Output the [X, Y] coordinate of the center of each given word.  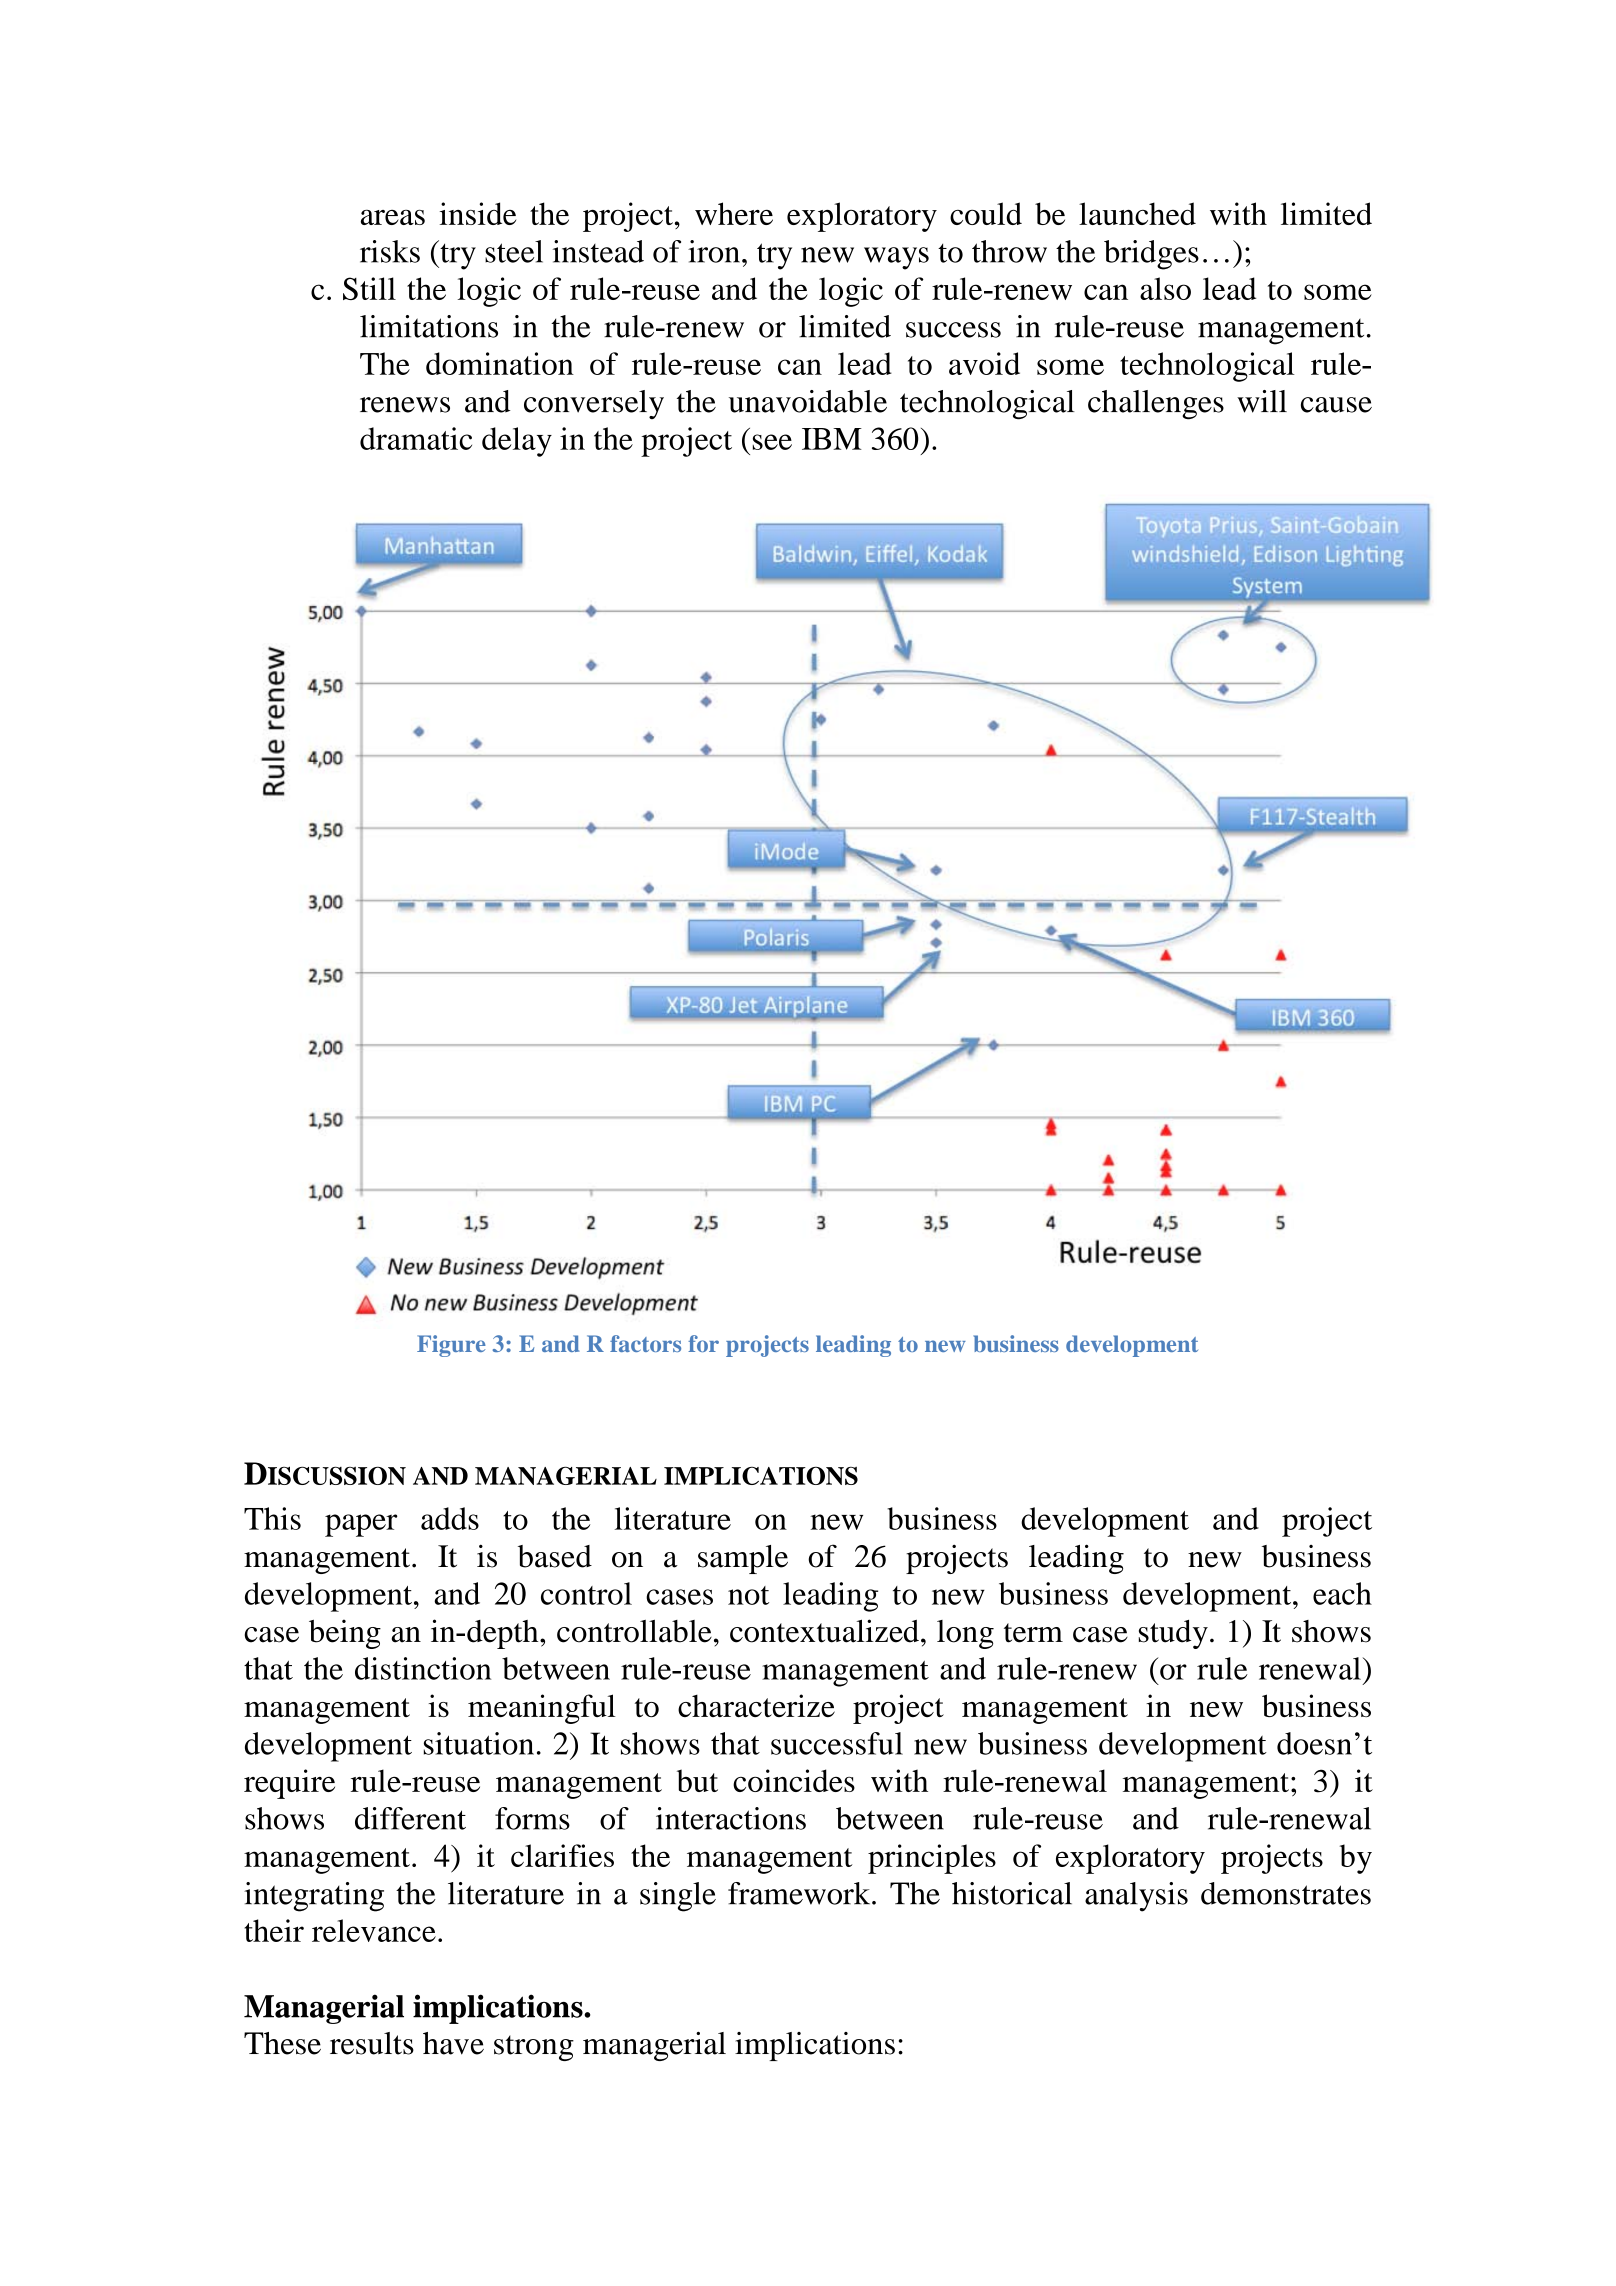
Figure [451, 1346]
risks [390, 251]
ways [896, 258]
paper [361, 1525]
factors [645, 1343]
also [1165, 288]
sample [743, 1559]
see [772, 442]
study [1173, 1634]
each [1342, 1593]
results [372, 2043]
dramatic [416, 438]
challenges [1156, 405]
